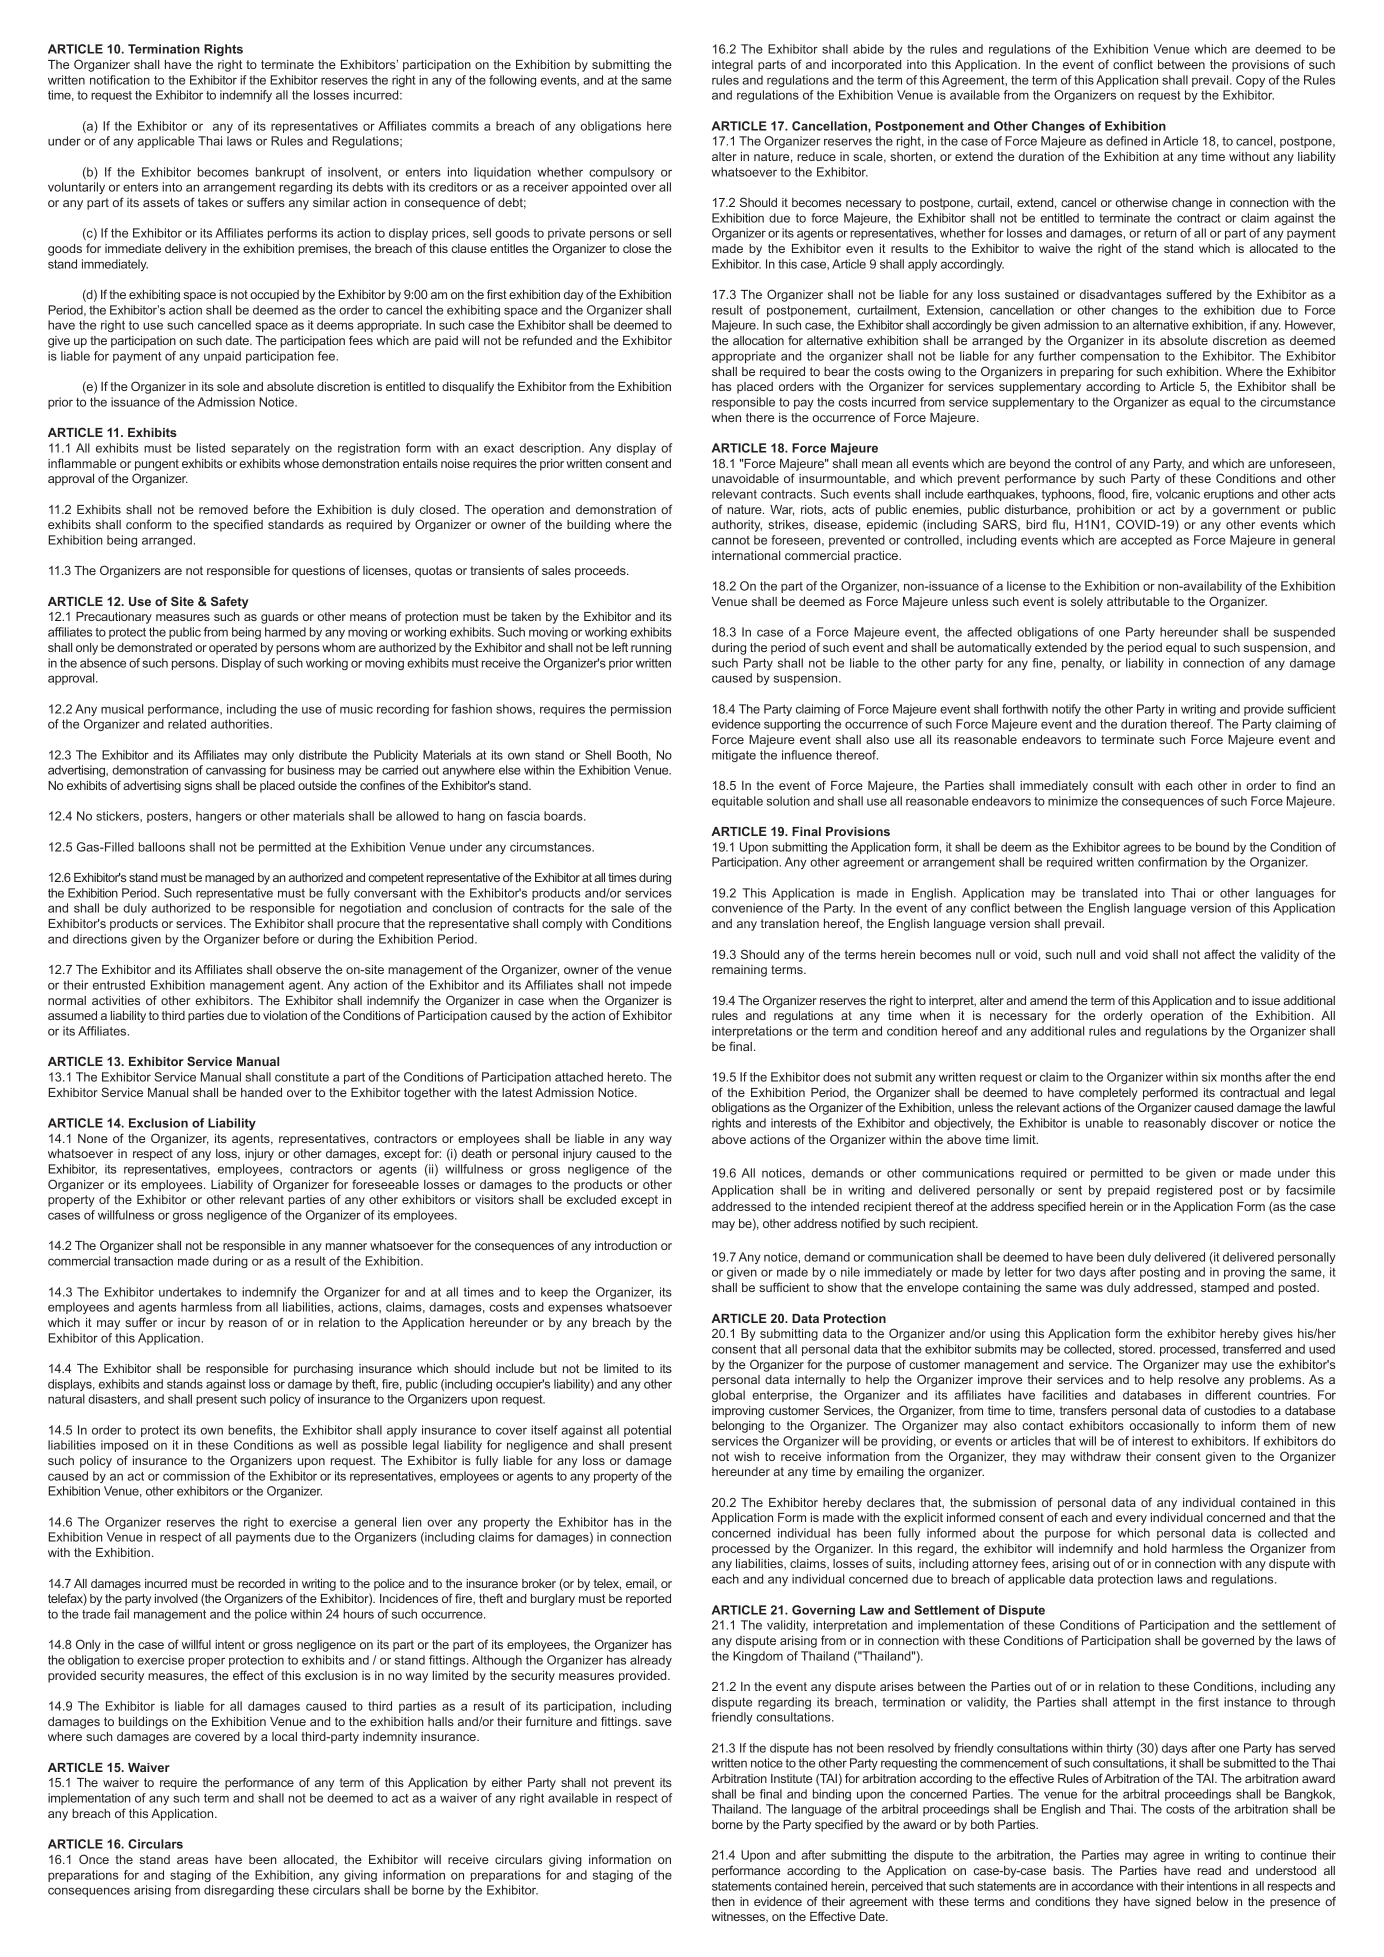 The height and width of the screenshot is (1957, 1384). Describe the element at coordinates (651, 986) in the screenshot. I see `impede` at that location.
